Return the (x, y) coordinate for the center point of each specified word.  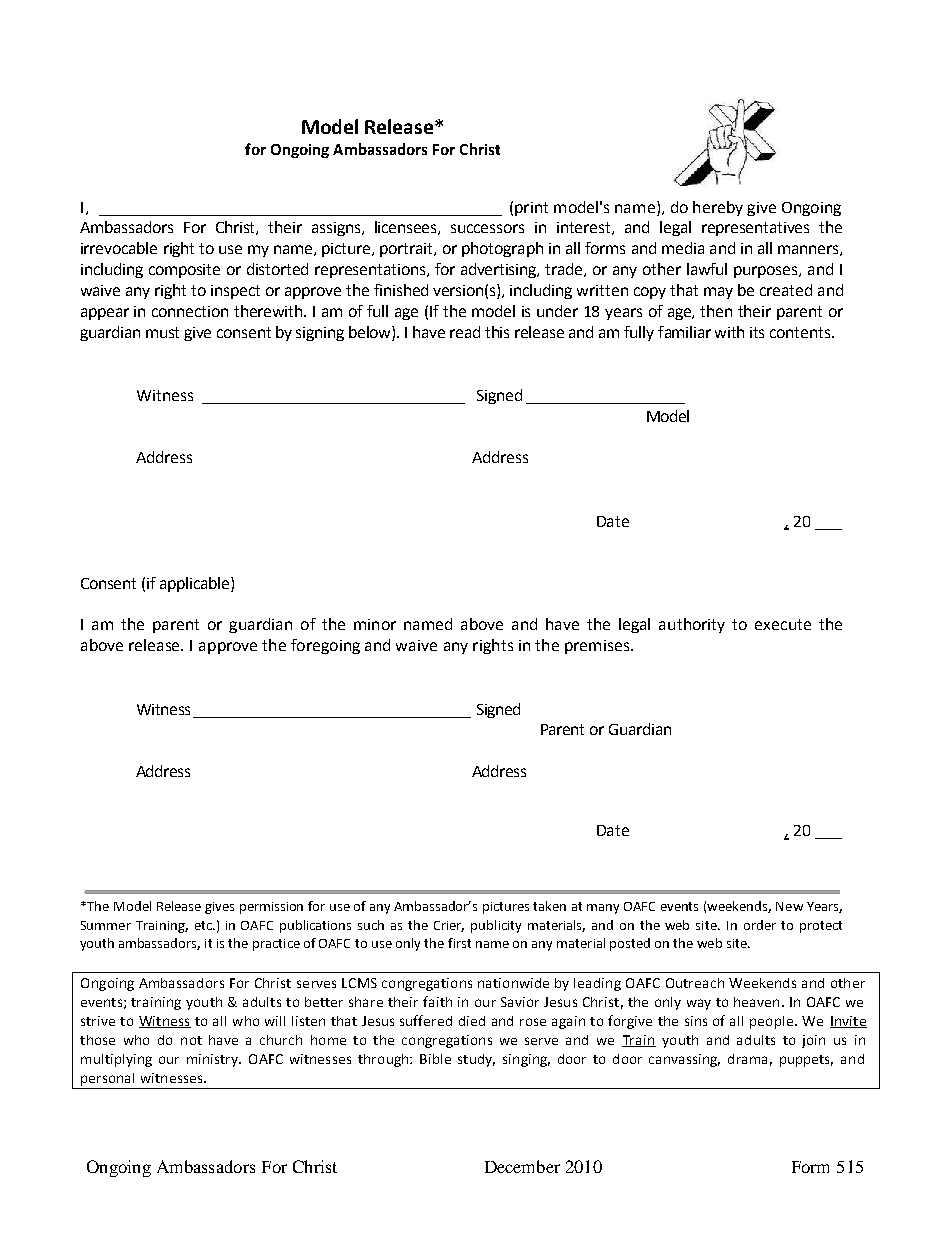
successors (487, 228)
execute (783, 624)
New (789, 906)
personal (107, 1079)
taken (549, 906)
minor (375, 624)
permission (271, 908)
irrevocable (119, 248)
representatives (755, 229)
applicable (196, 584)
